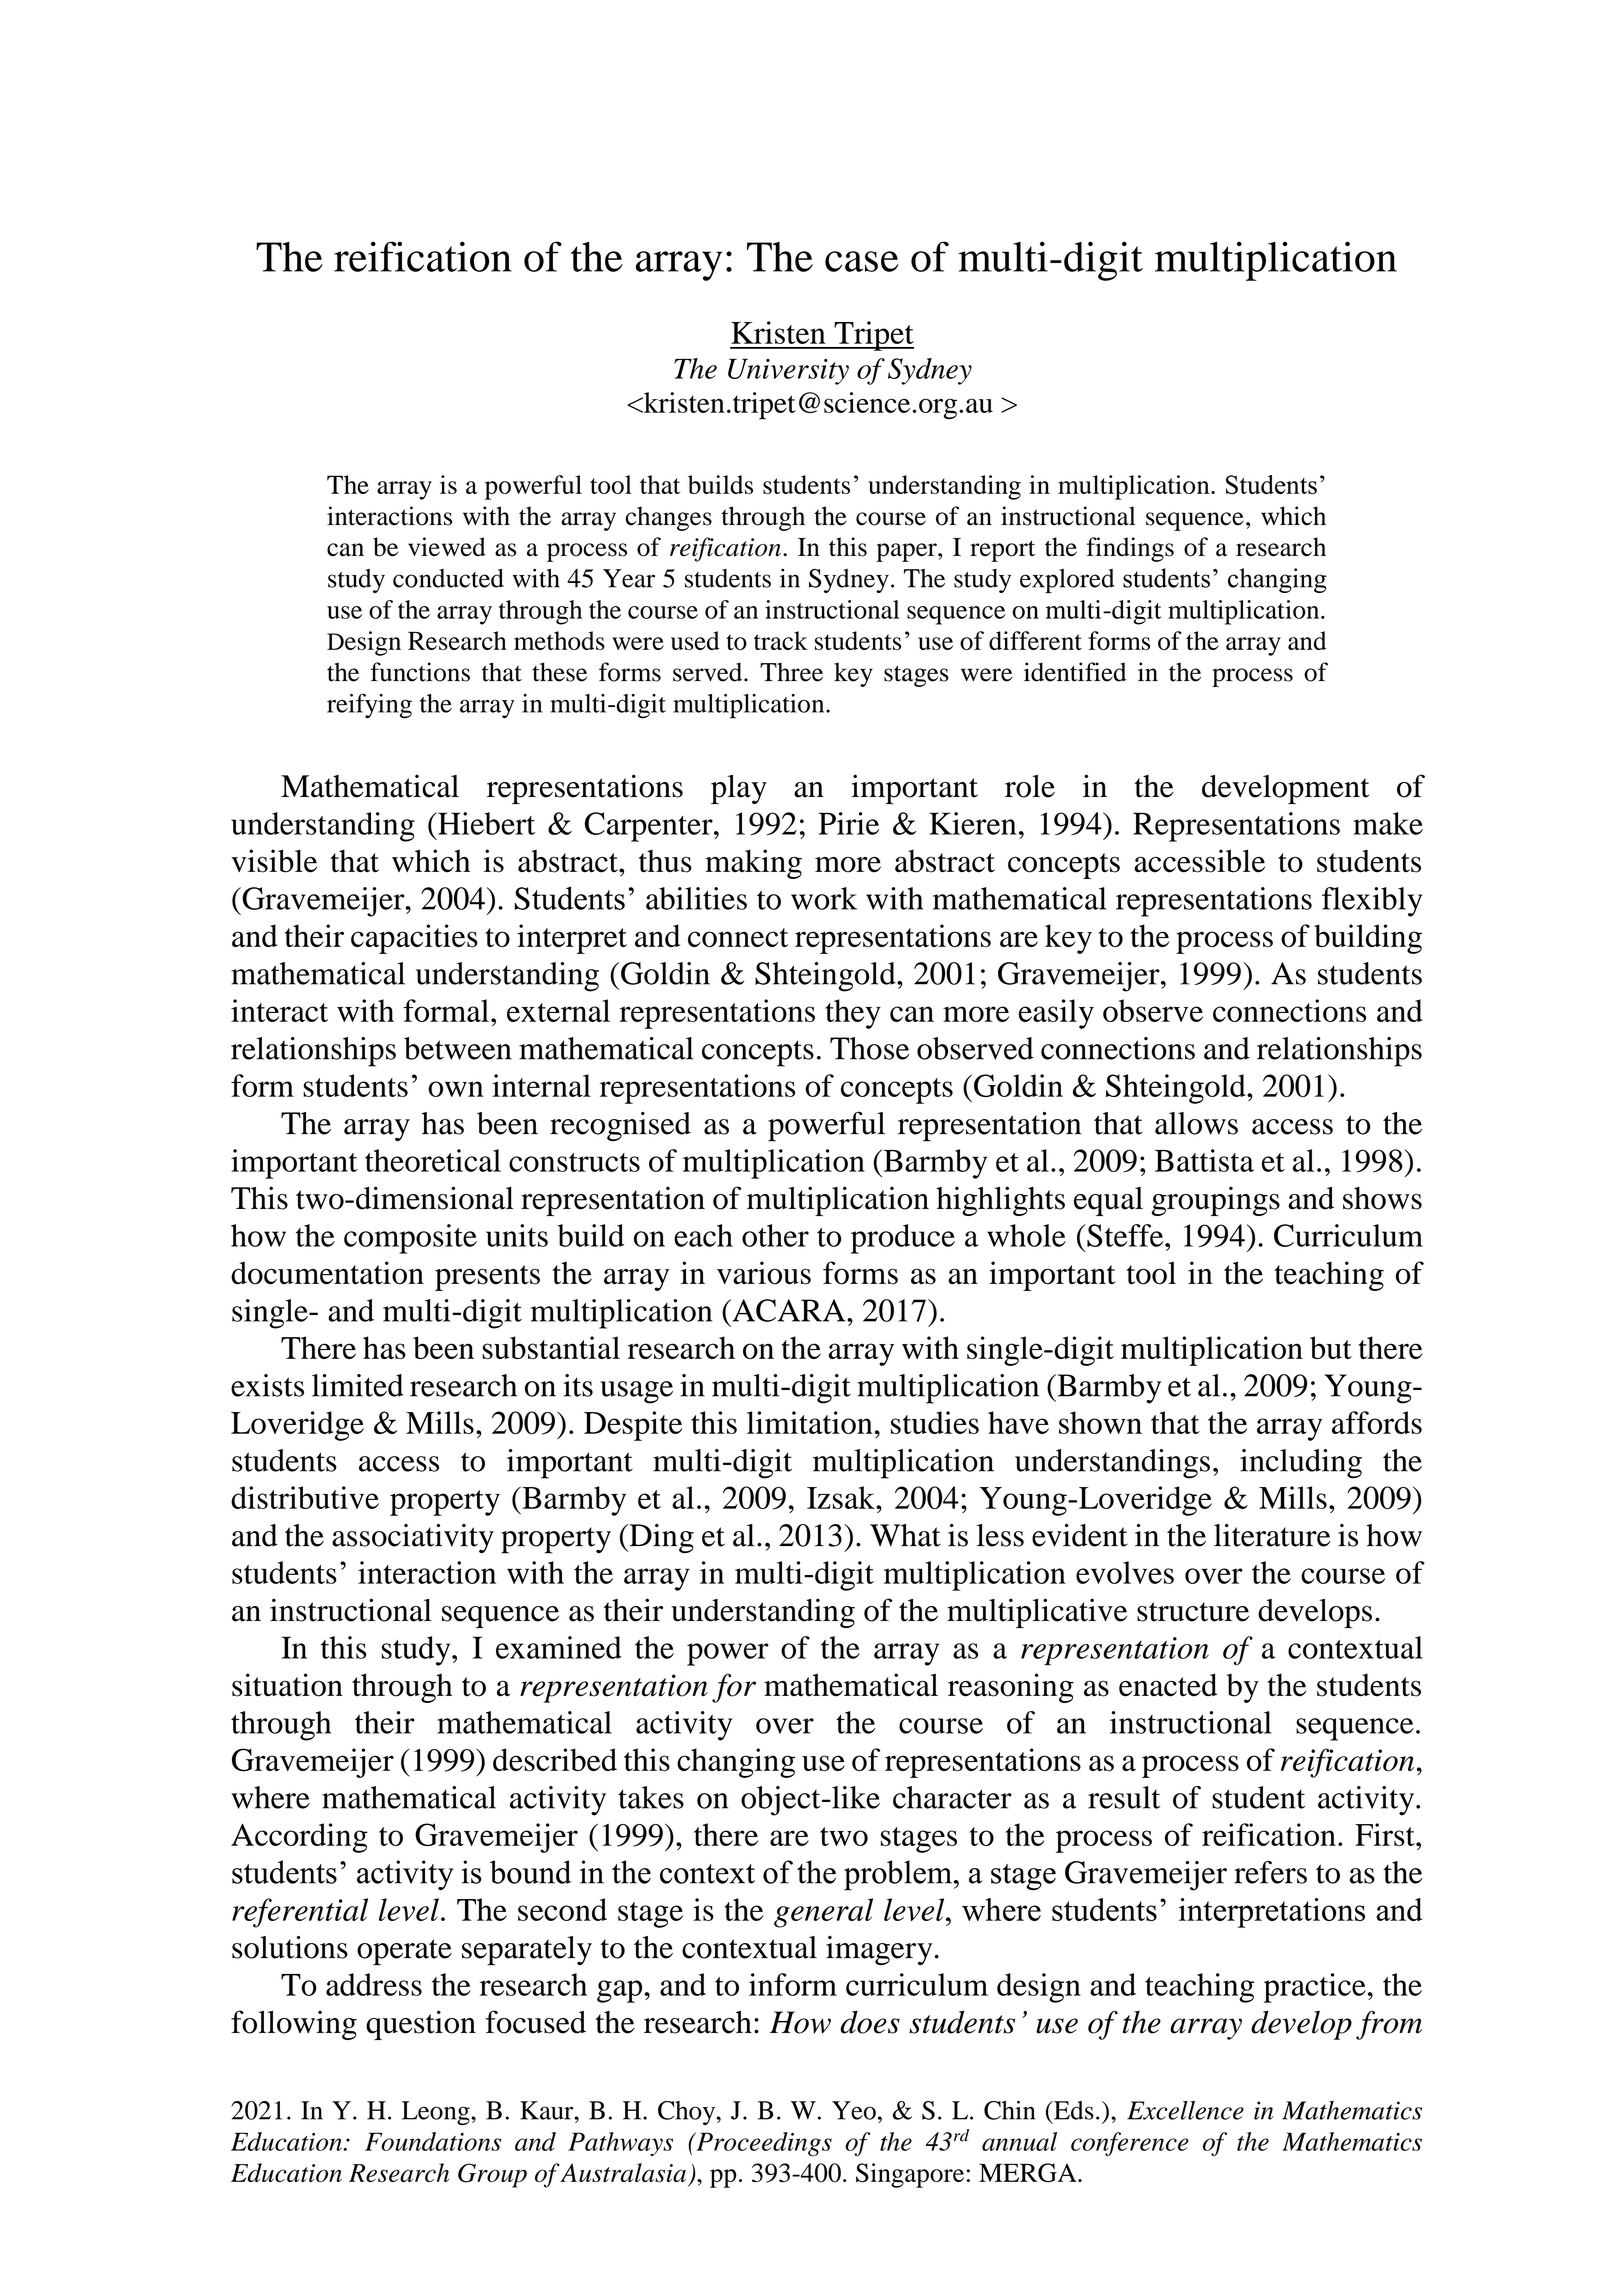 Image resolution: width=1615 pixels, height=2285 pixels. I want to click on Leong, so click(437, 2113).
